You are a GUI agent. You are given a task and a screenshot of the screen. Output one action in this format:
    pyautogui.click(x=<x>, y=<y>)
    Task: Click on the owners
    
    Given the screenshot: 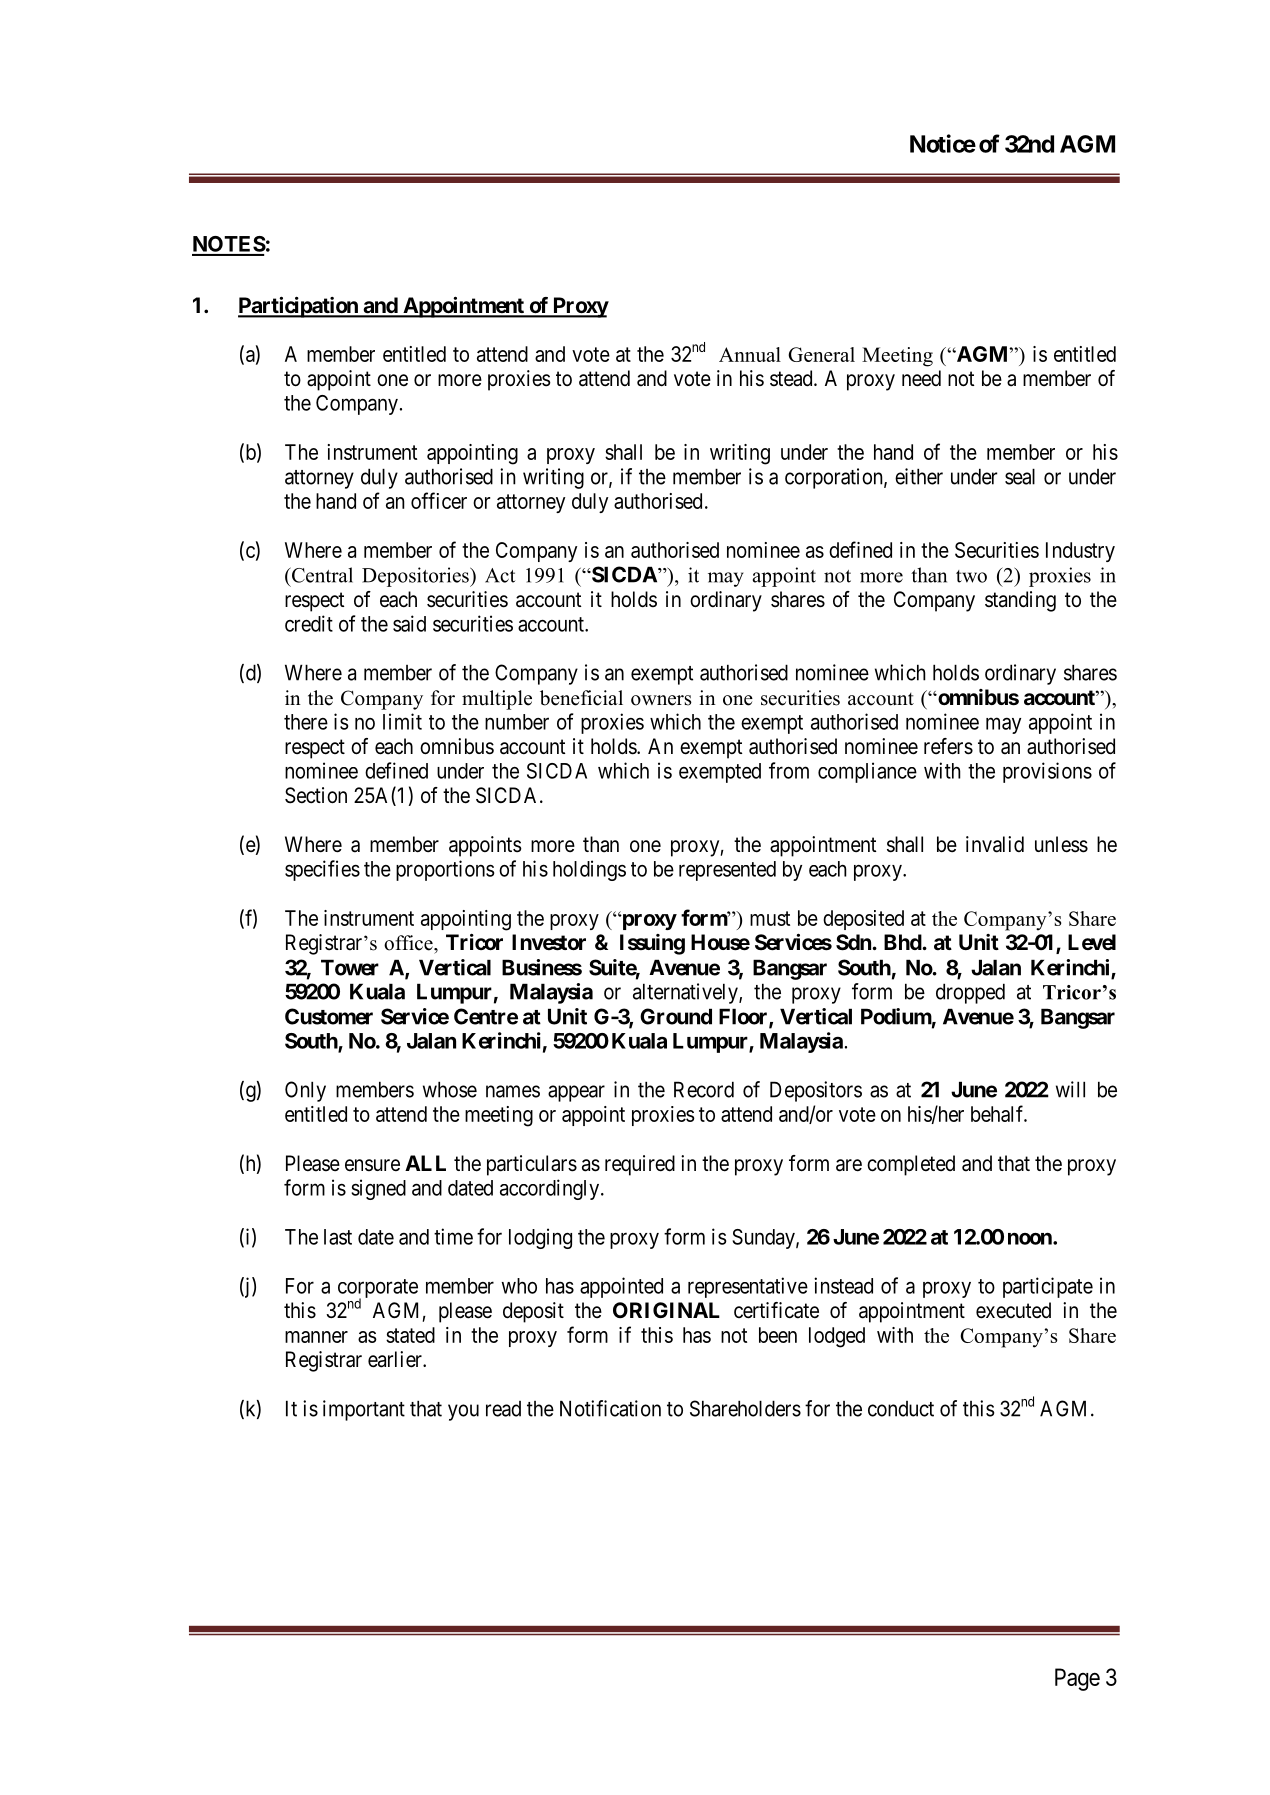 What is the action you would take?
    pyautogui.click(x=661, y=700)
